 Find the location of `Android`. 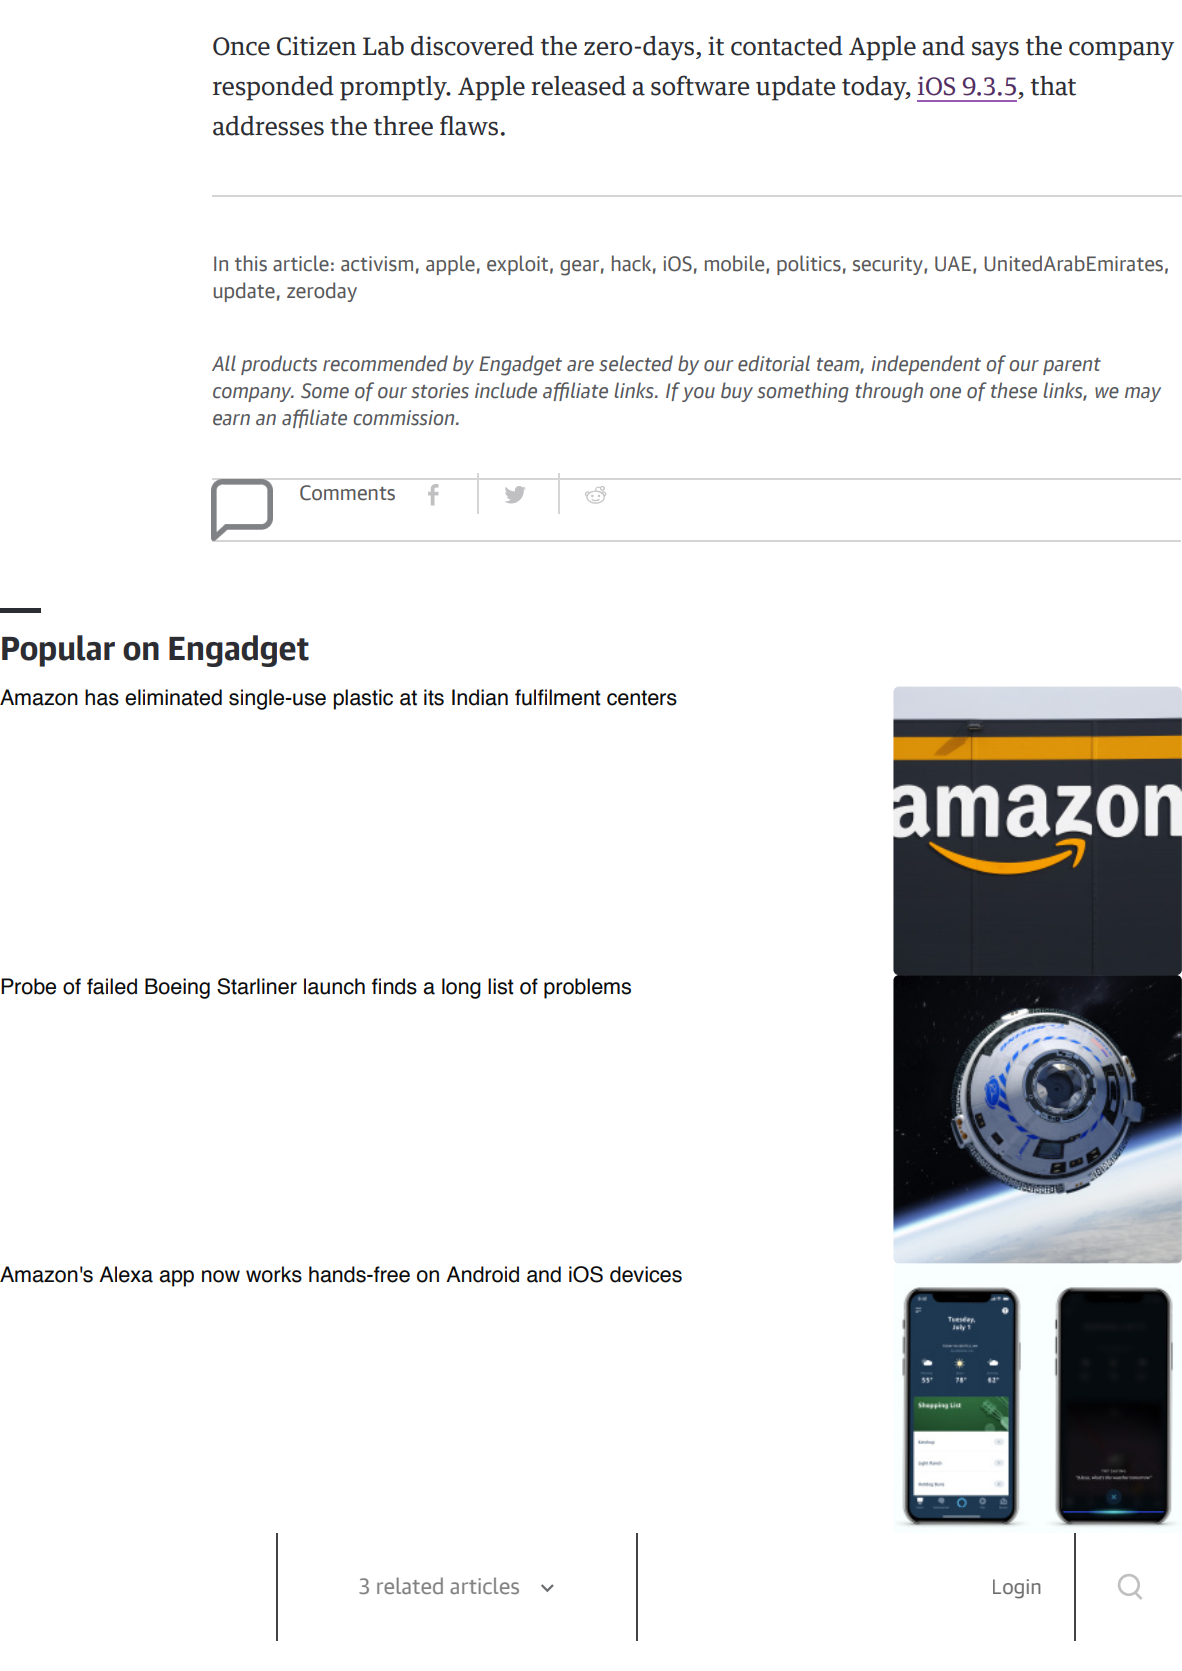

Android is located at coordinates (482, 1274).
